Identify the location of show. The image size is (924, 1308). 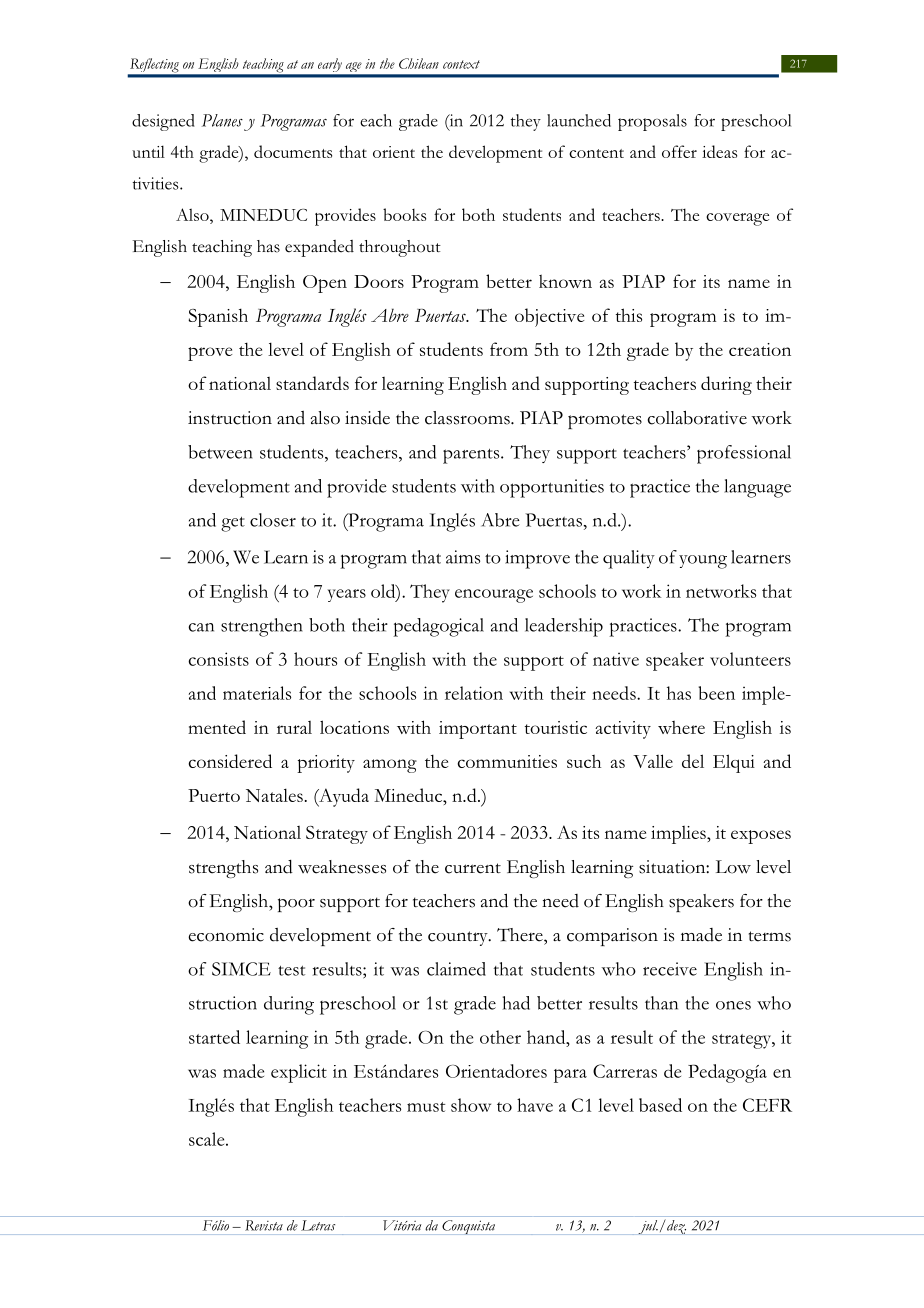
(471, 1105).
